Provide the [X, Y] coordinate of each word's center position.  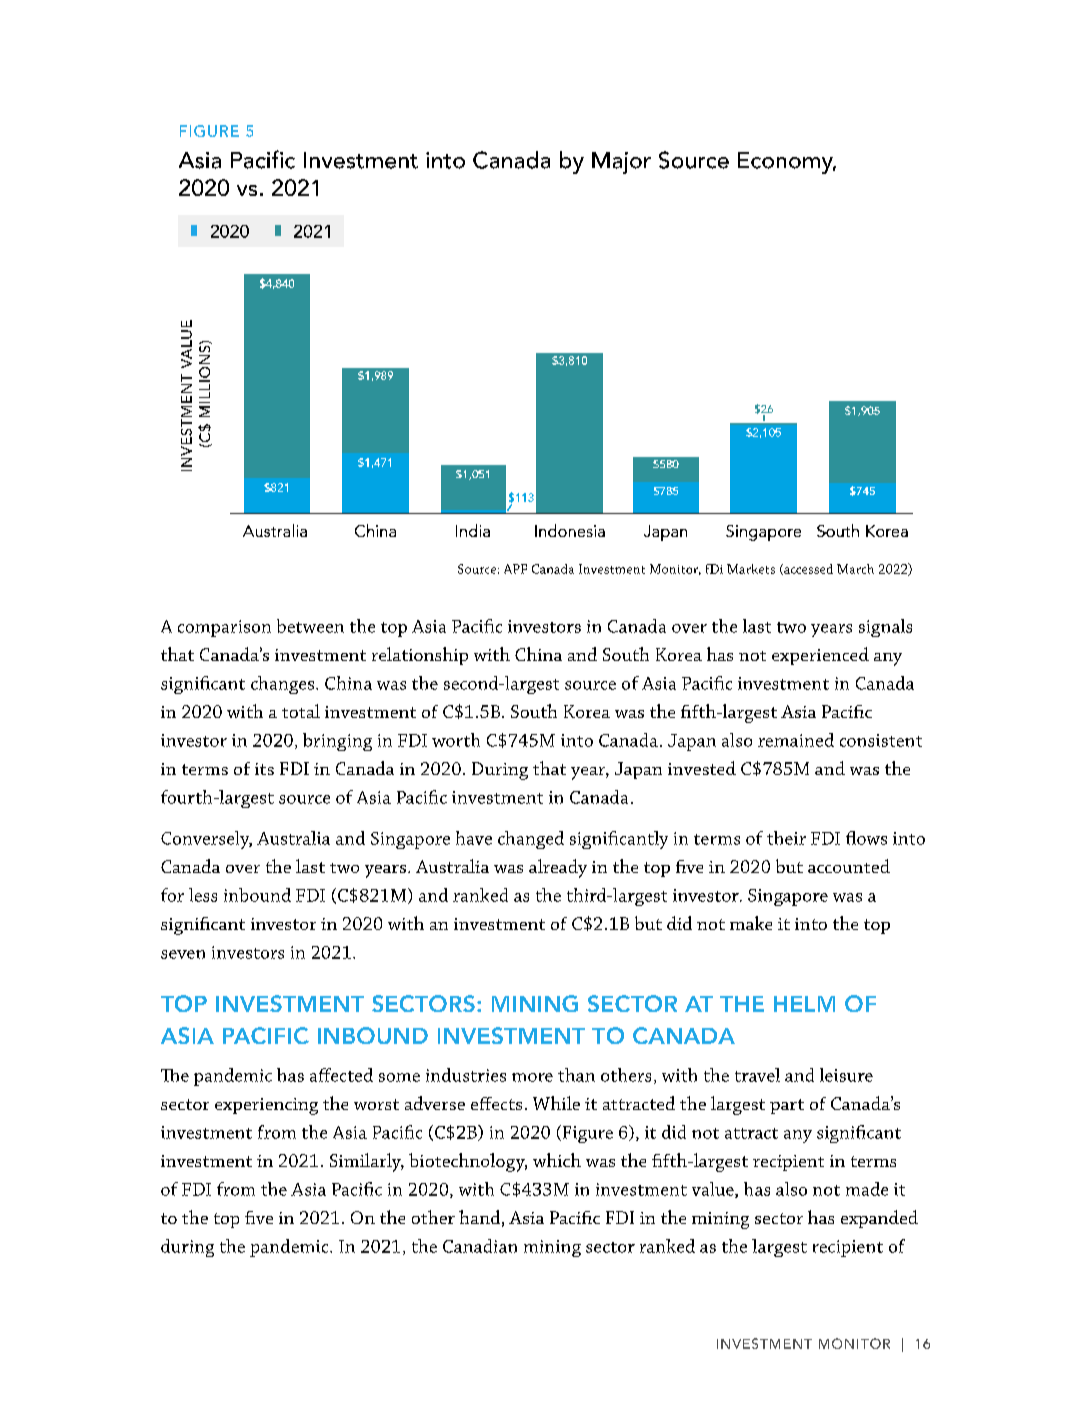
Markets [751, 569]
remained [796, 740]
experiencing [266, 1106]
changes [282, 685]
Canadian [480, 1246]
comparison [224, 628]
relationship [420, 656]
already [558, 868]
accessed [807, 569]
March [855, 569]
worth [456, 740]
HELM [804, 1004]
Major [621, 163]
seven [183, 954]
